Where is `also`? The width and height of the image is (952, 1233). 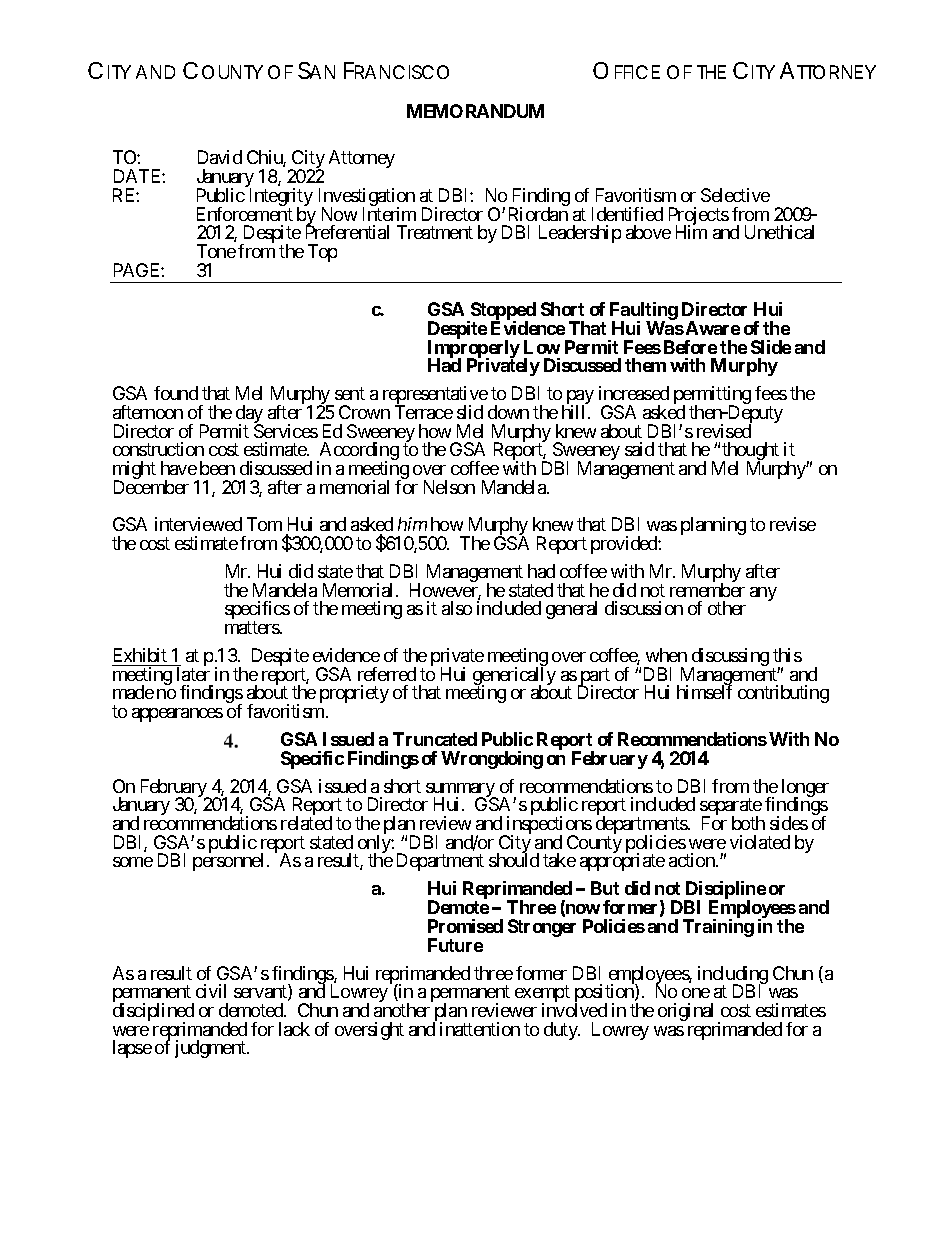 also is located at coordinates (457, 608).
